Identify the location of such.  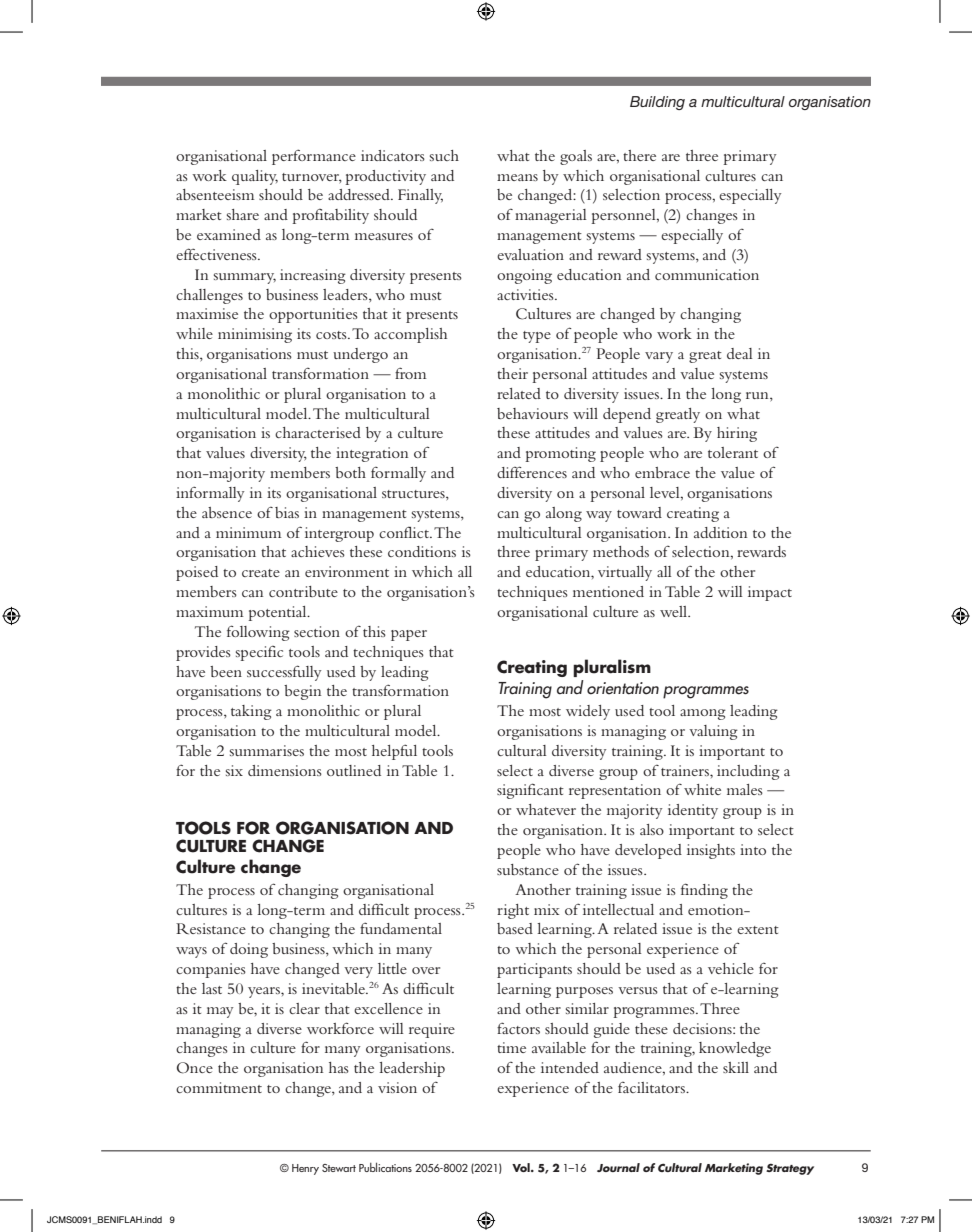
(444, 155).
